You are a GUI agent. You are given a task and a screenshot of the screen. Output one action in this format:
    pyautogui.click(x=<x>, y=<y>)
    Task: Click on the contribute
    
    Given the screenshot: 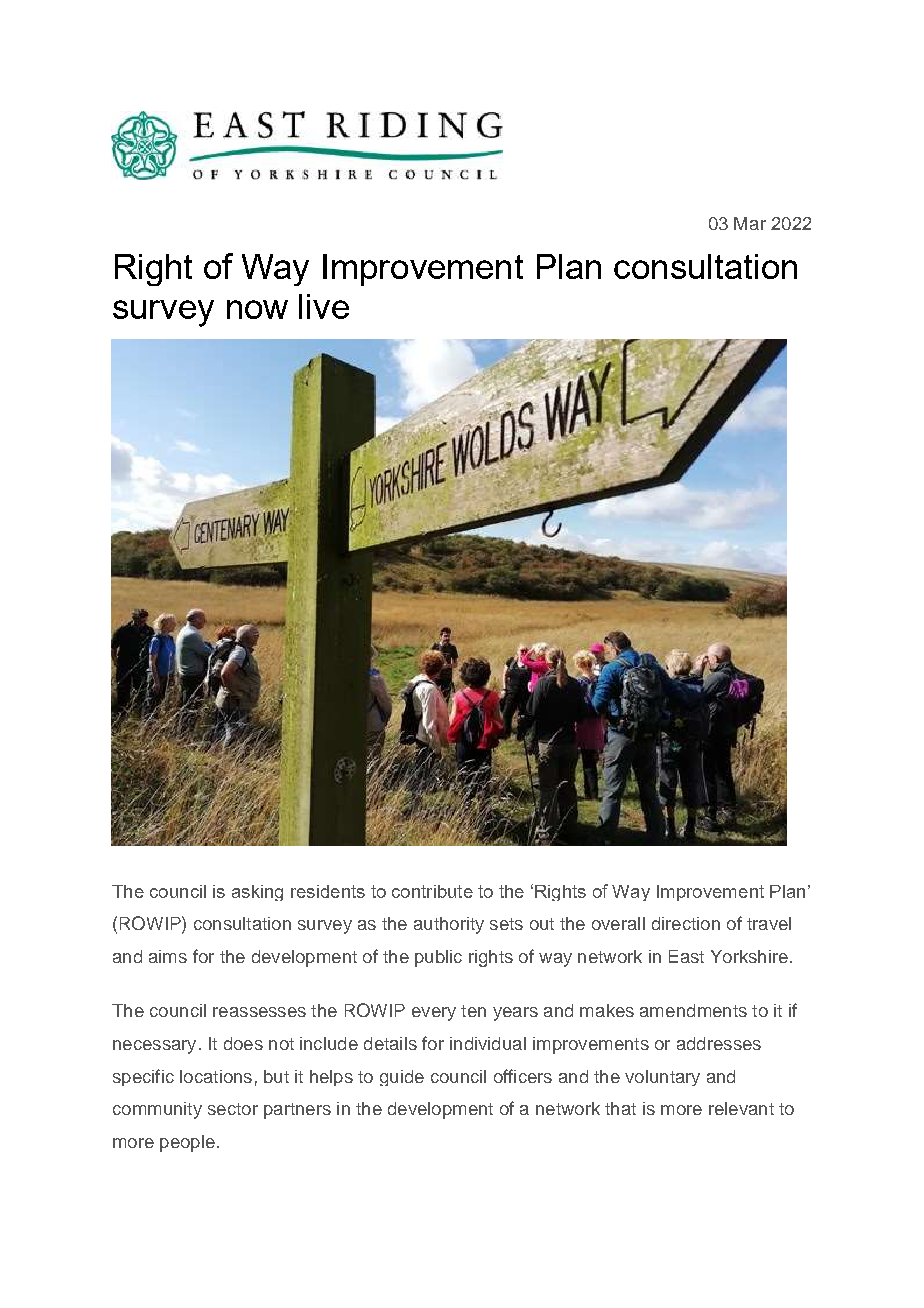 What is the action you would take?
    pyautogui.click(x=432, y=891)
